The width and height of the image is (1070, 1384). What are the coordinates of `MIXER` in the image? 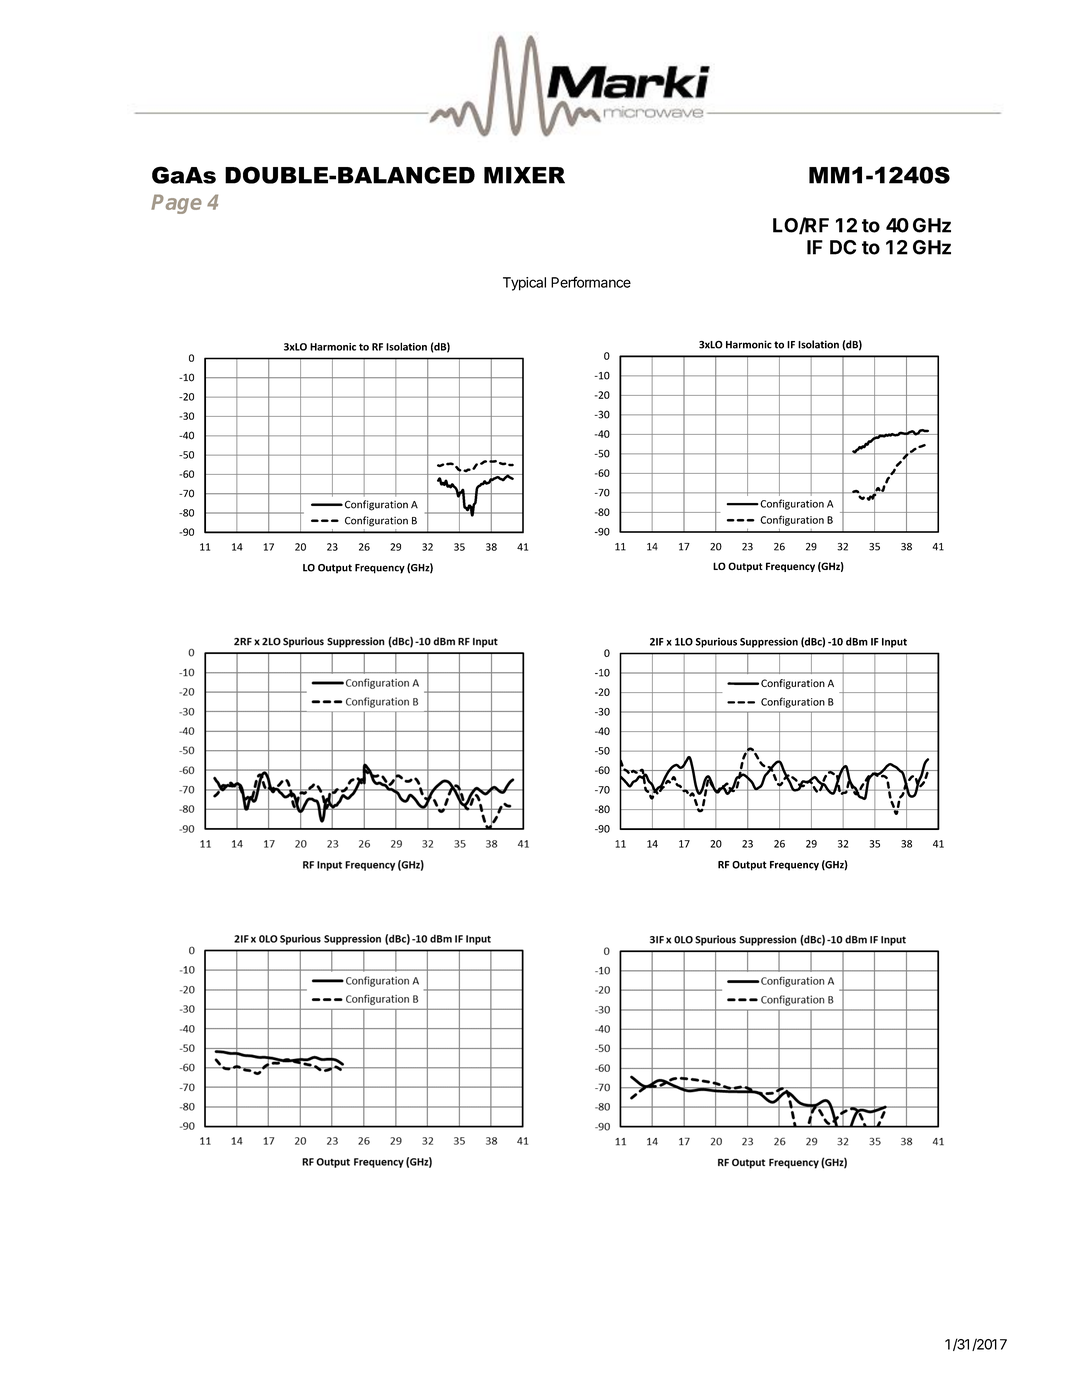 It's located at (524, 175).
